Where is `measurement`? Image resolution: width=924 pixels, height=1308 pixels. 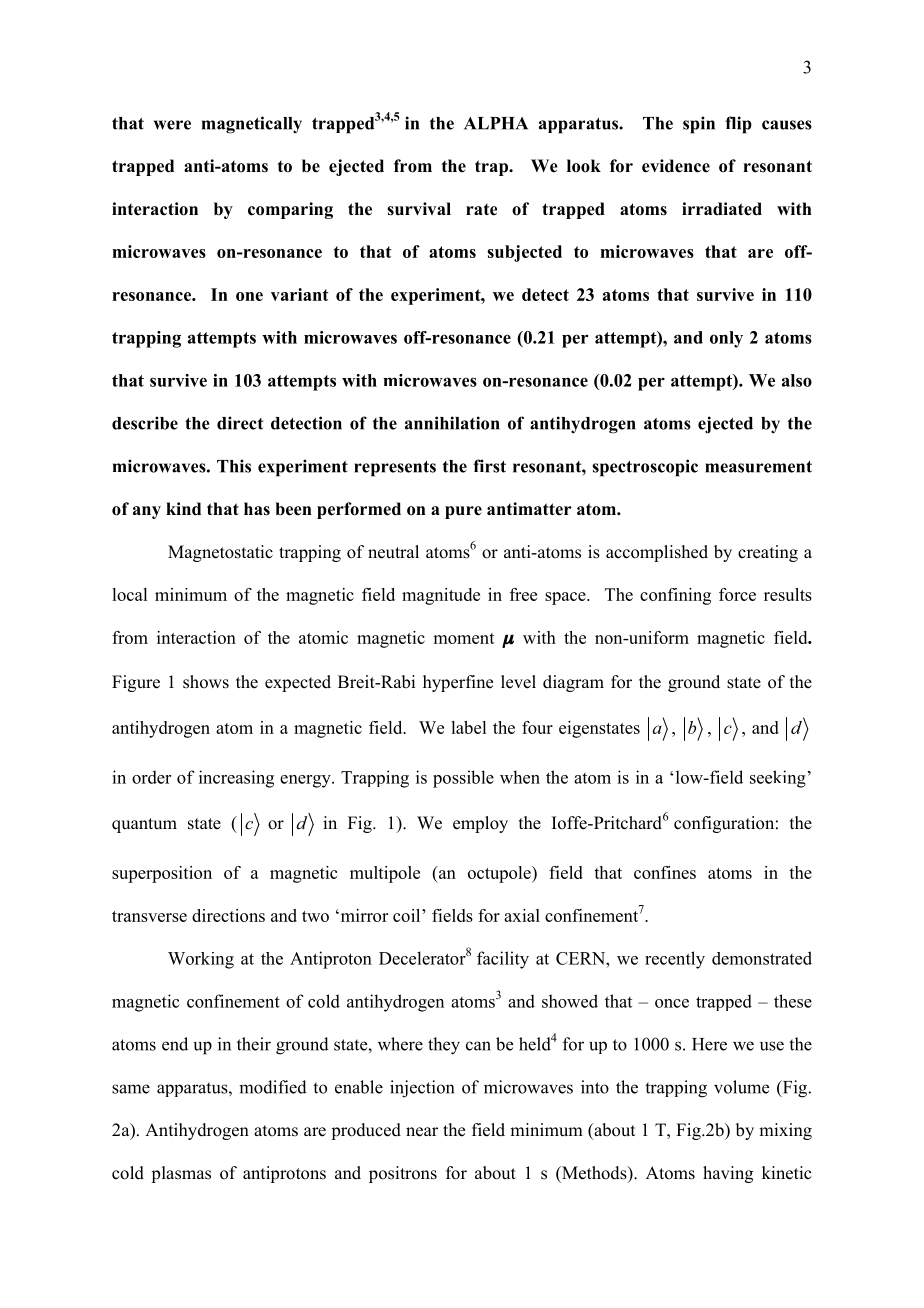
measurement is located at coordinates (758, 467).
